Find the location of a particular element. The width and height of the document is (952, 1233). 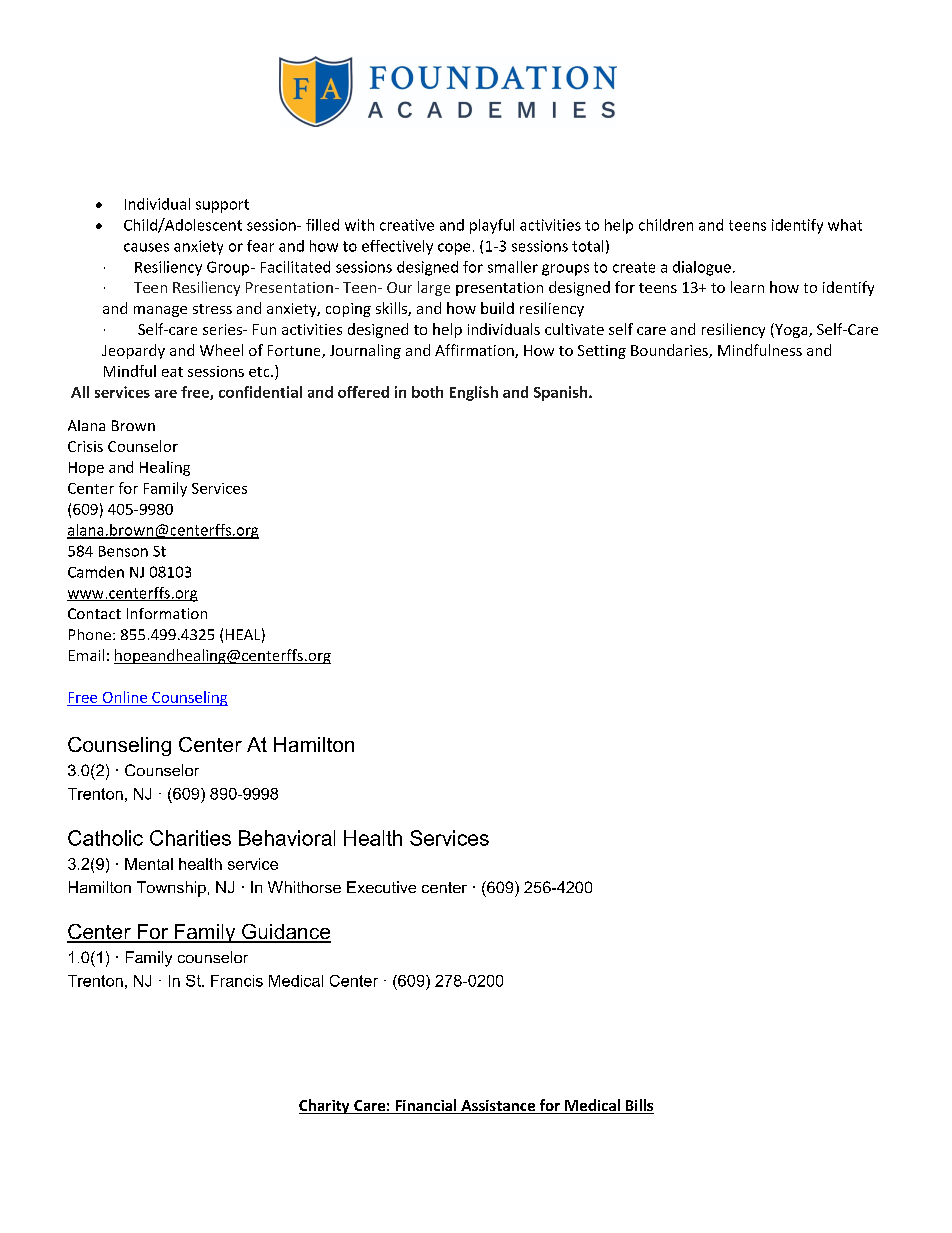

Bills is located at coordinates (638, 1106).
